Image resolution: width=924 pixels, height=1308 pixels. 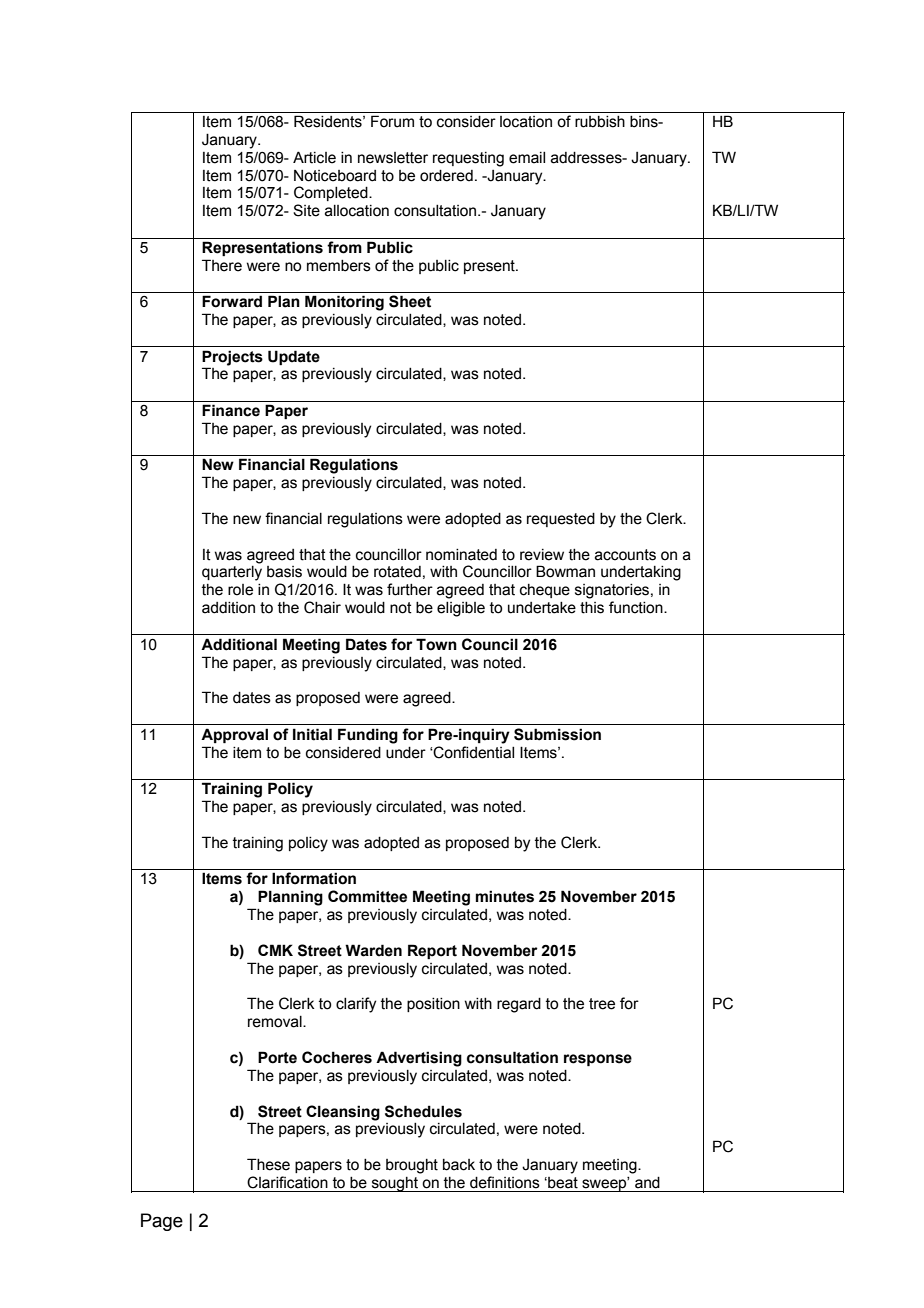 I want to click on requested, so click(x=561, y=520).
